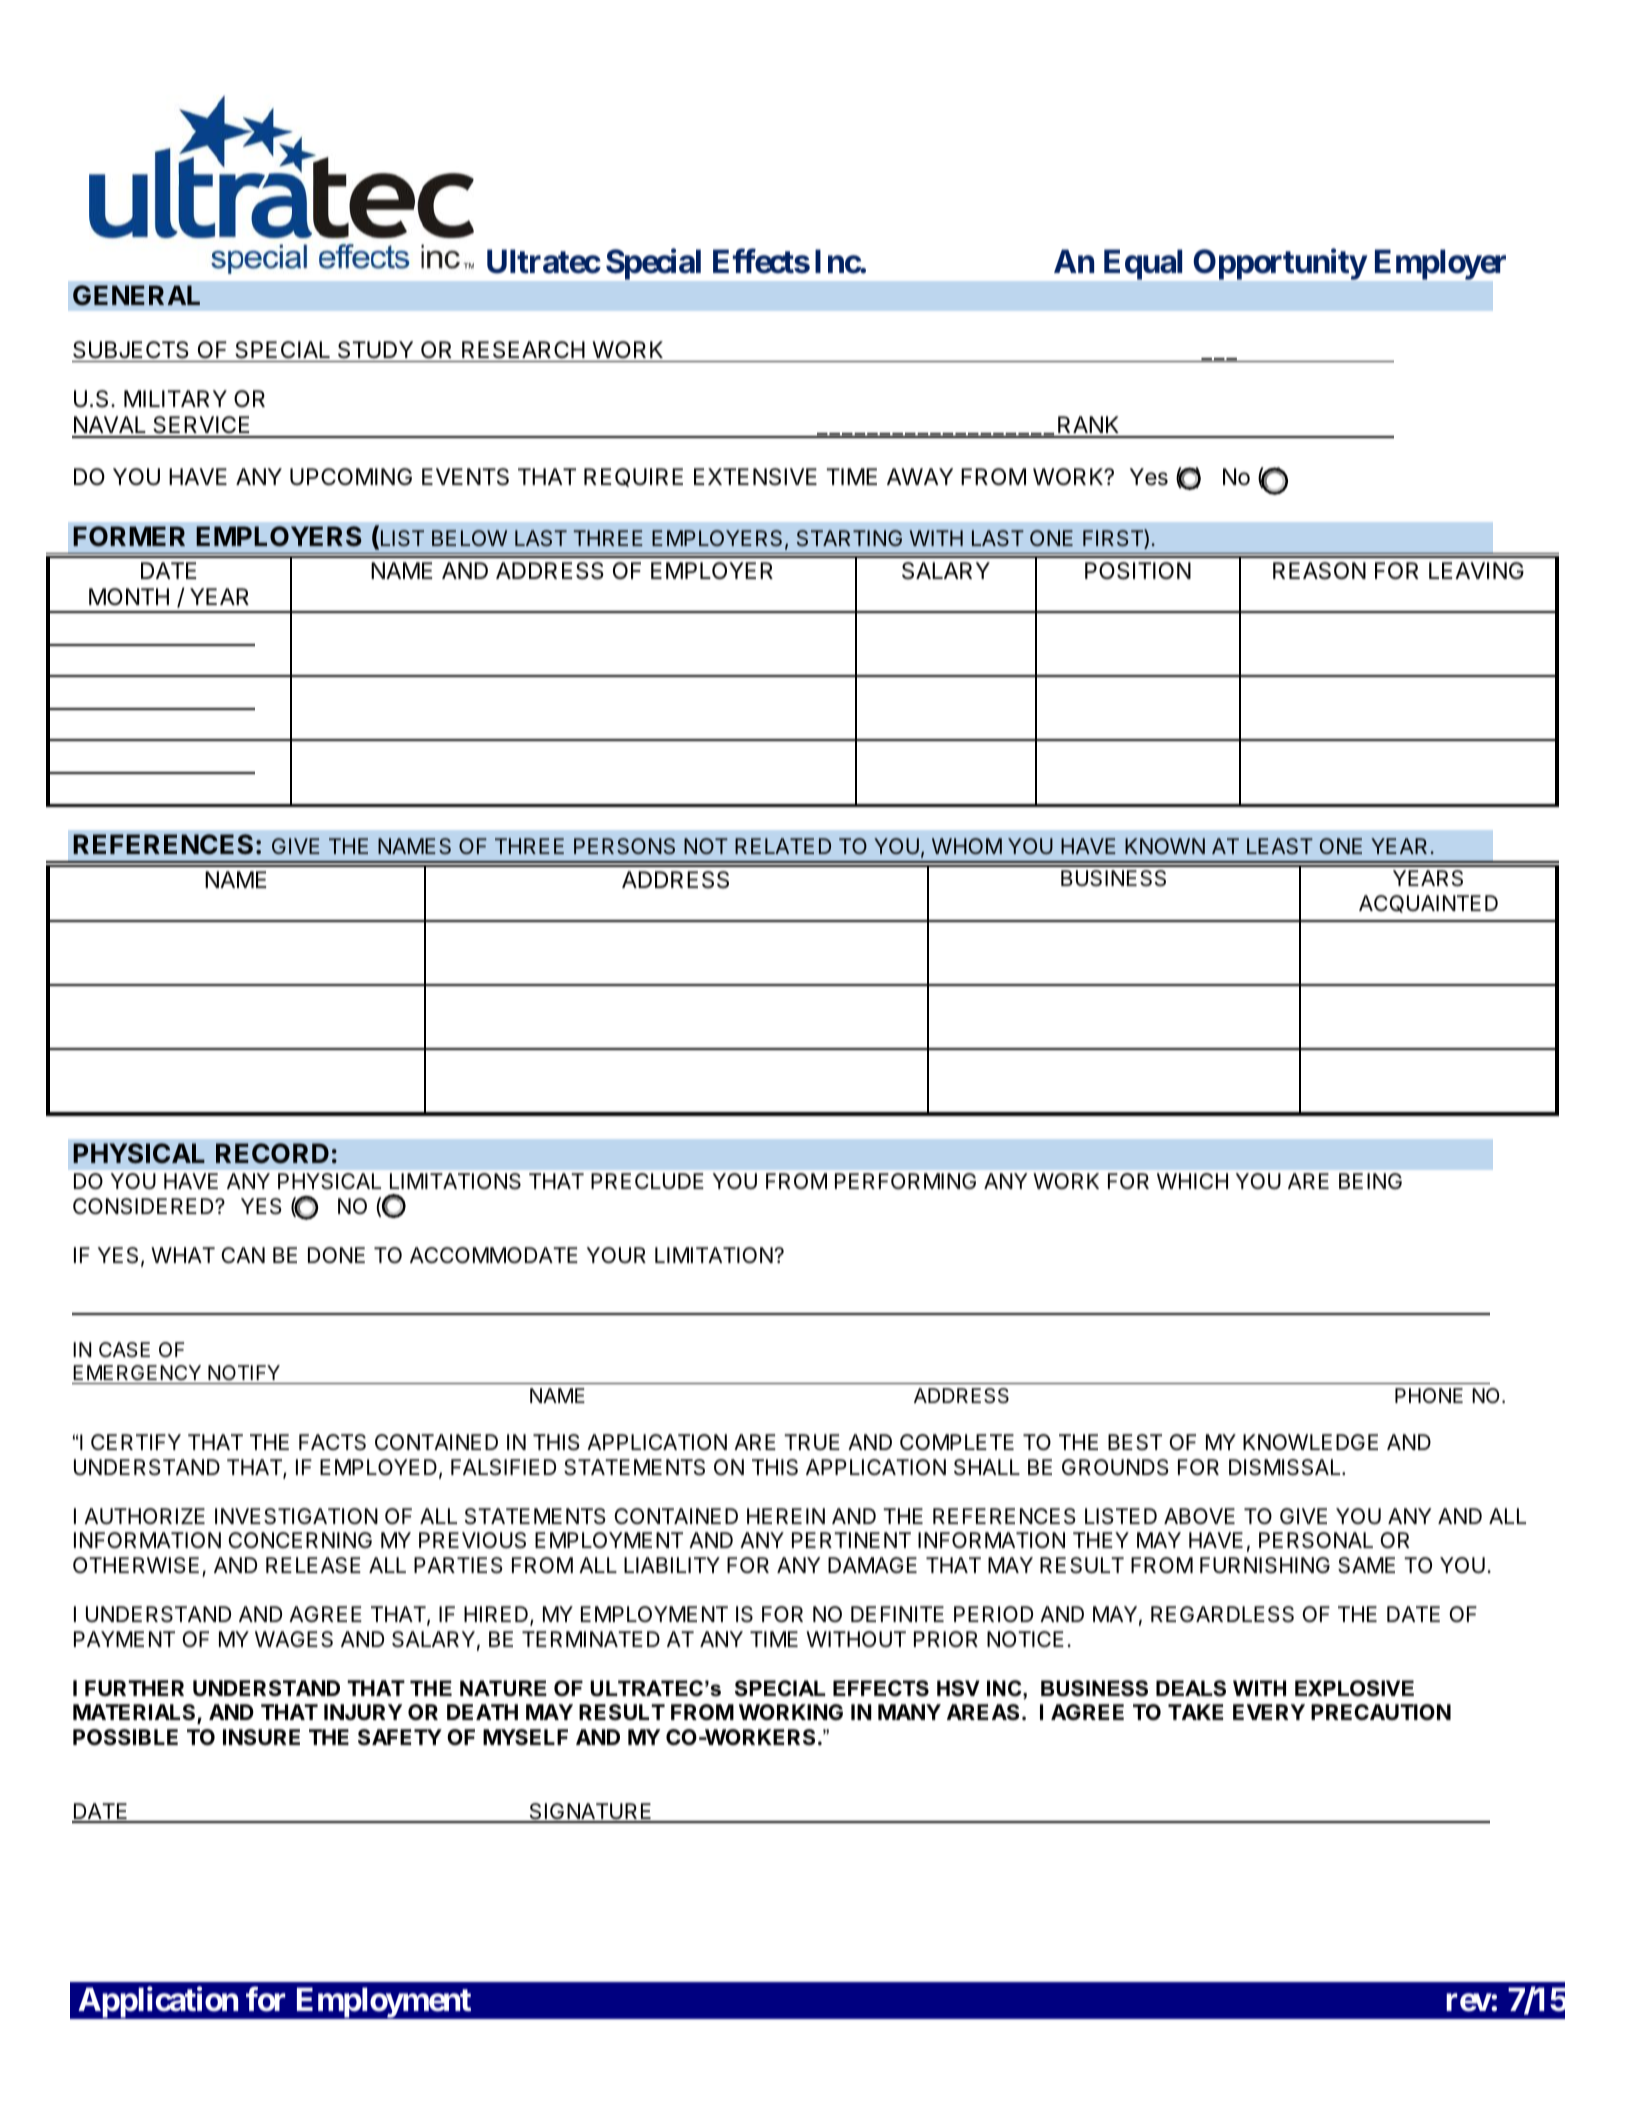 The height and width of the screenshot is (2115, 1634). I want to click on NOTIFY, so click(244, 1372).
